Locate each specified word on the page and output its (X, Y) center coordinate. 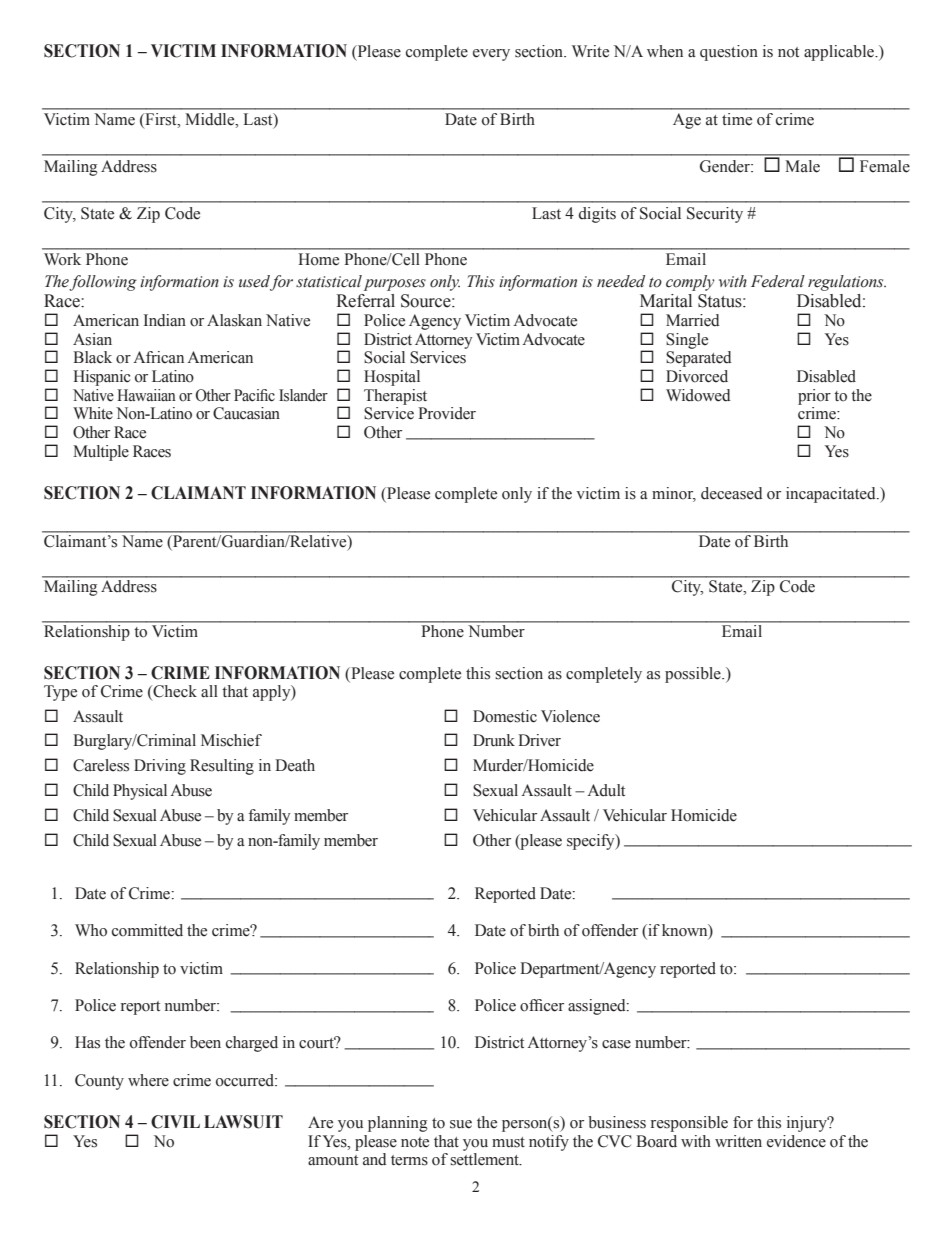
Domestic (505, 716)
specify (592, 842)
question (729, 53)
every (491, 55)
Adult (606, 790)
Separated (699, 359)
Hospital (392, 378)
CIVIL (175, 1122)
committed (147, 930)
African (158, 357)
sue (461, 1124)
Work (62, 259)
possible (694, 675)
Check (174, 691)
